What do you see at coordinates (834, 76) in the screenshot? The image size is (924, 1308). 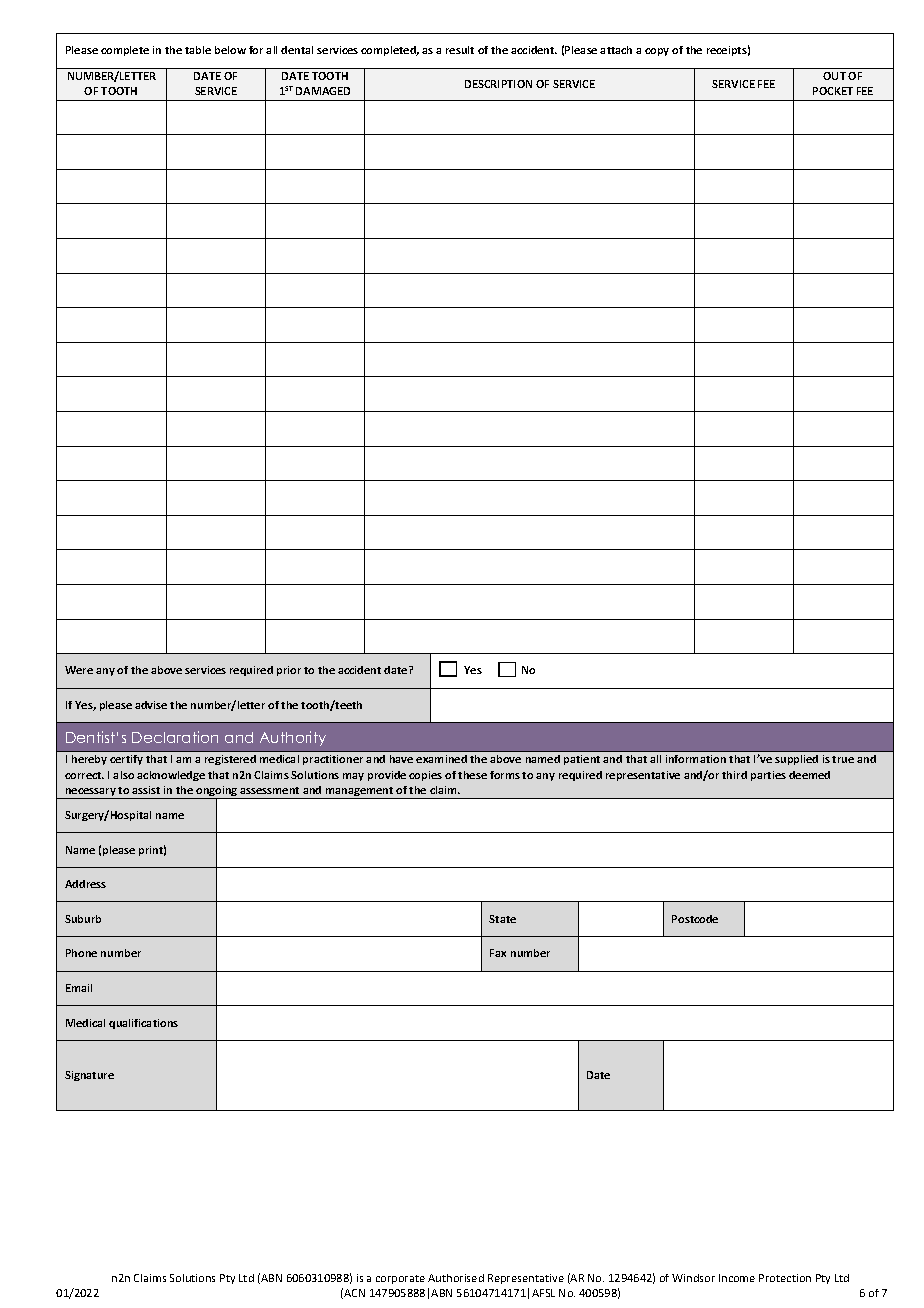 I see `OUT` at bounding box center [834, 76].
